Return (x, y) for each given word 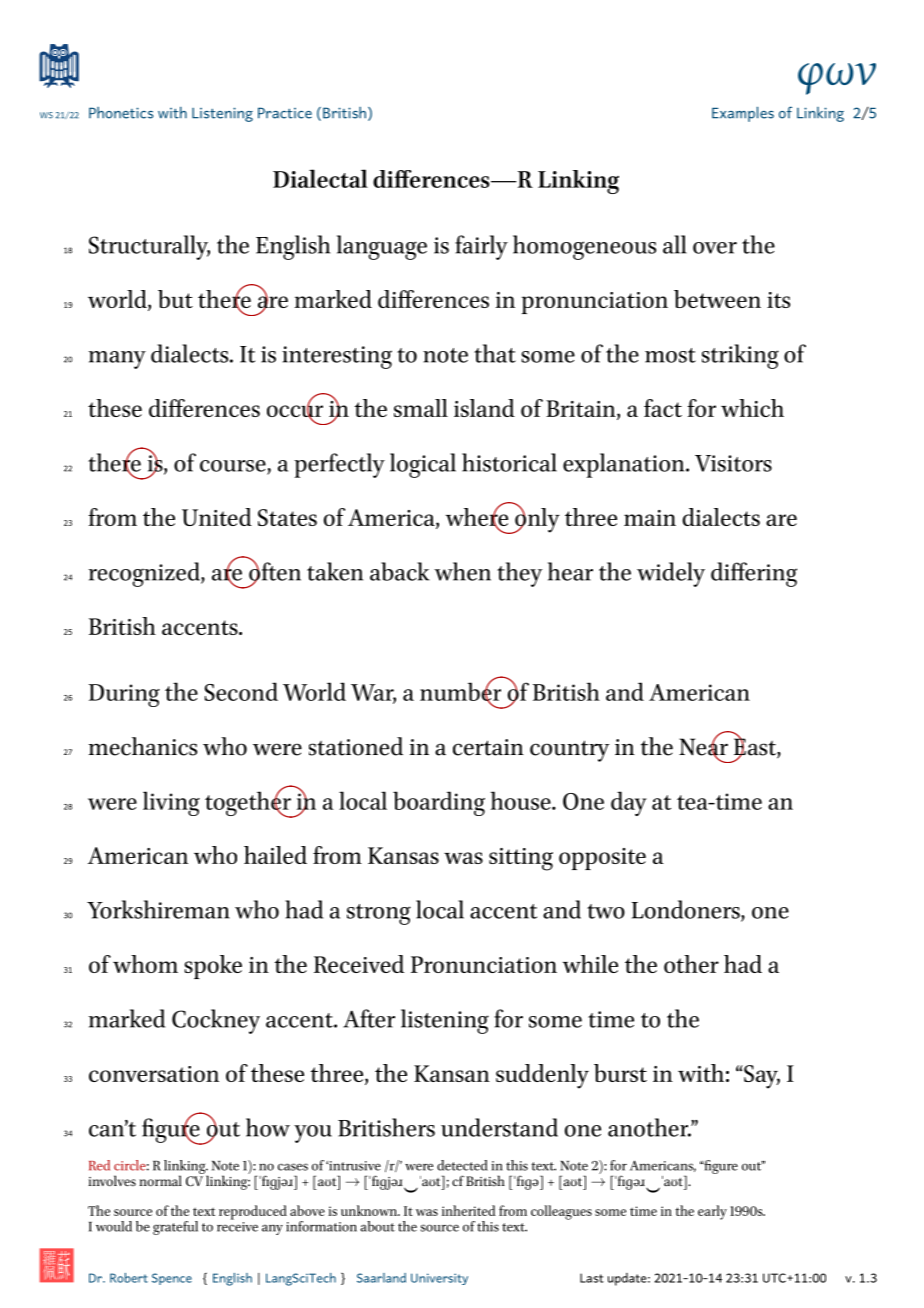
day (629, 803)
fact (663, 408)
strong (379, 914)
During (124, 695)
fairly (481, 247)
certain (488, 747)
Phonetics (121, 113)
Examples (743, 114)
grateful (175, 1228)
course (234, 467)
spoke (213, 967)
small (421, 408)
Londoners (686, 910)
